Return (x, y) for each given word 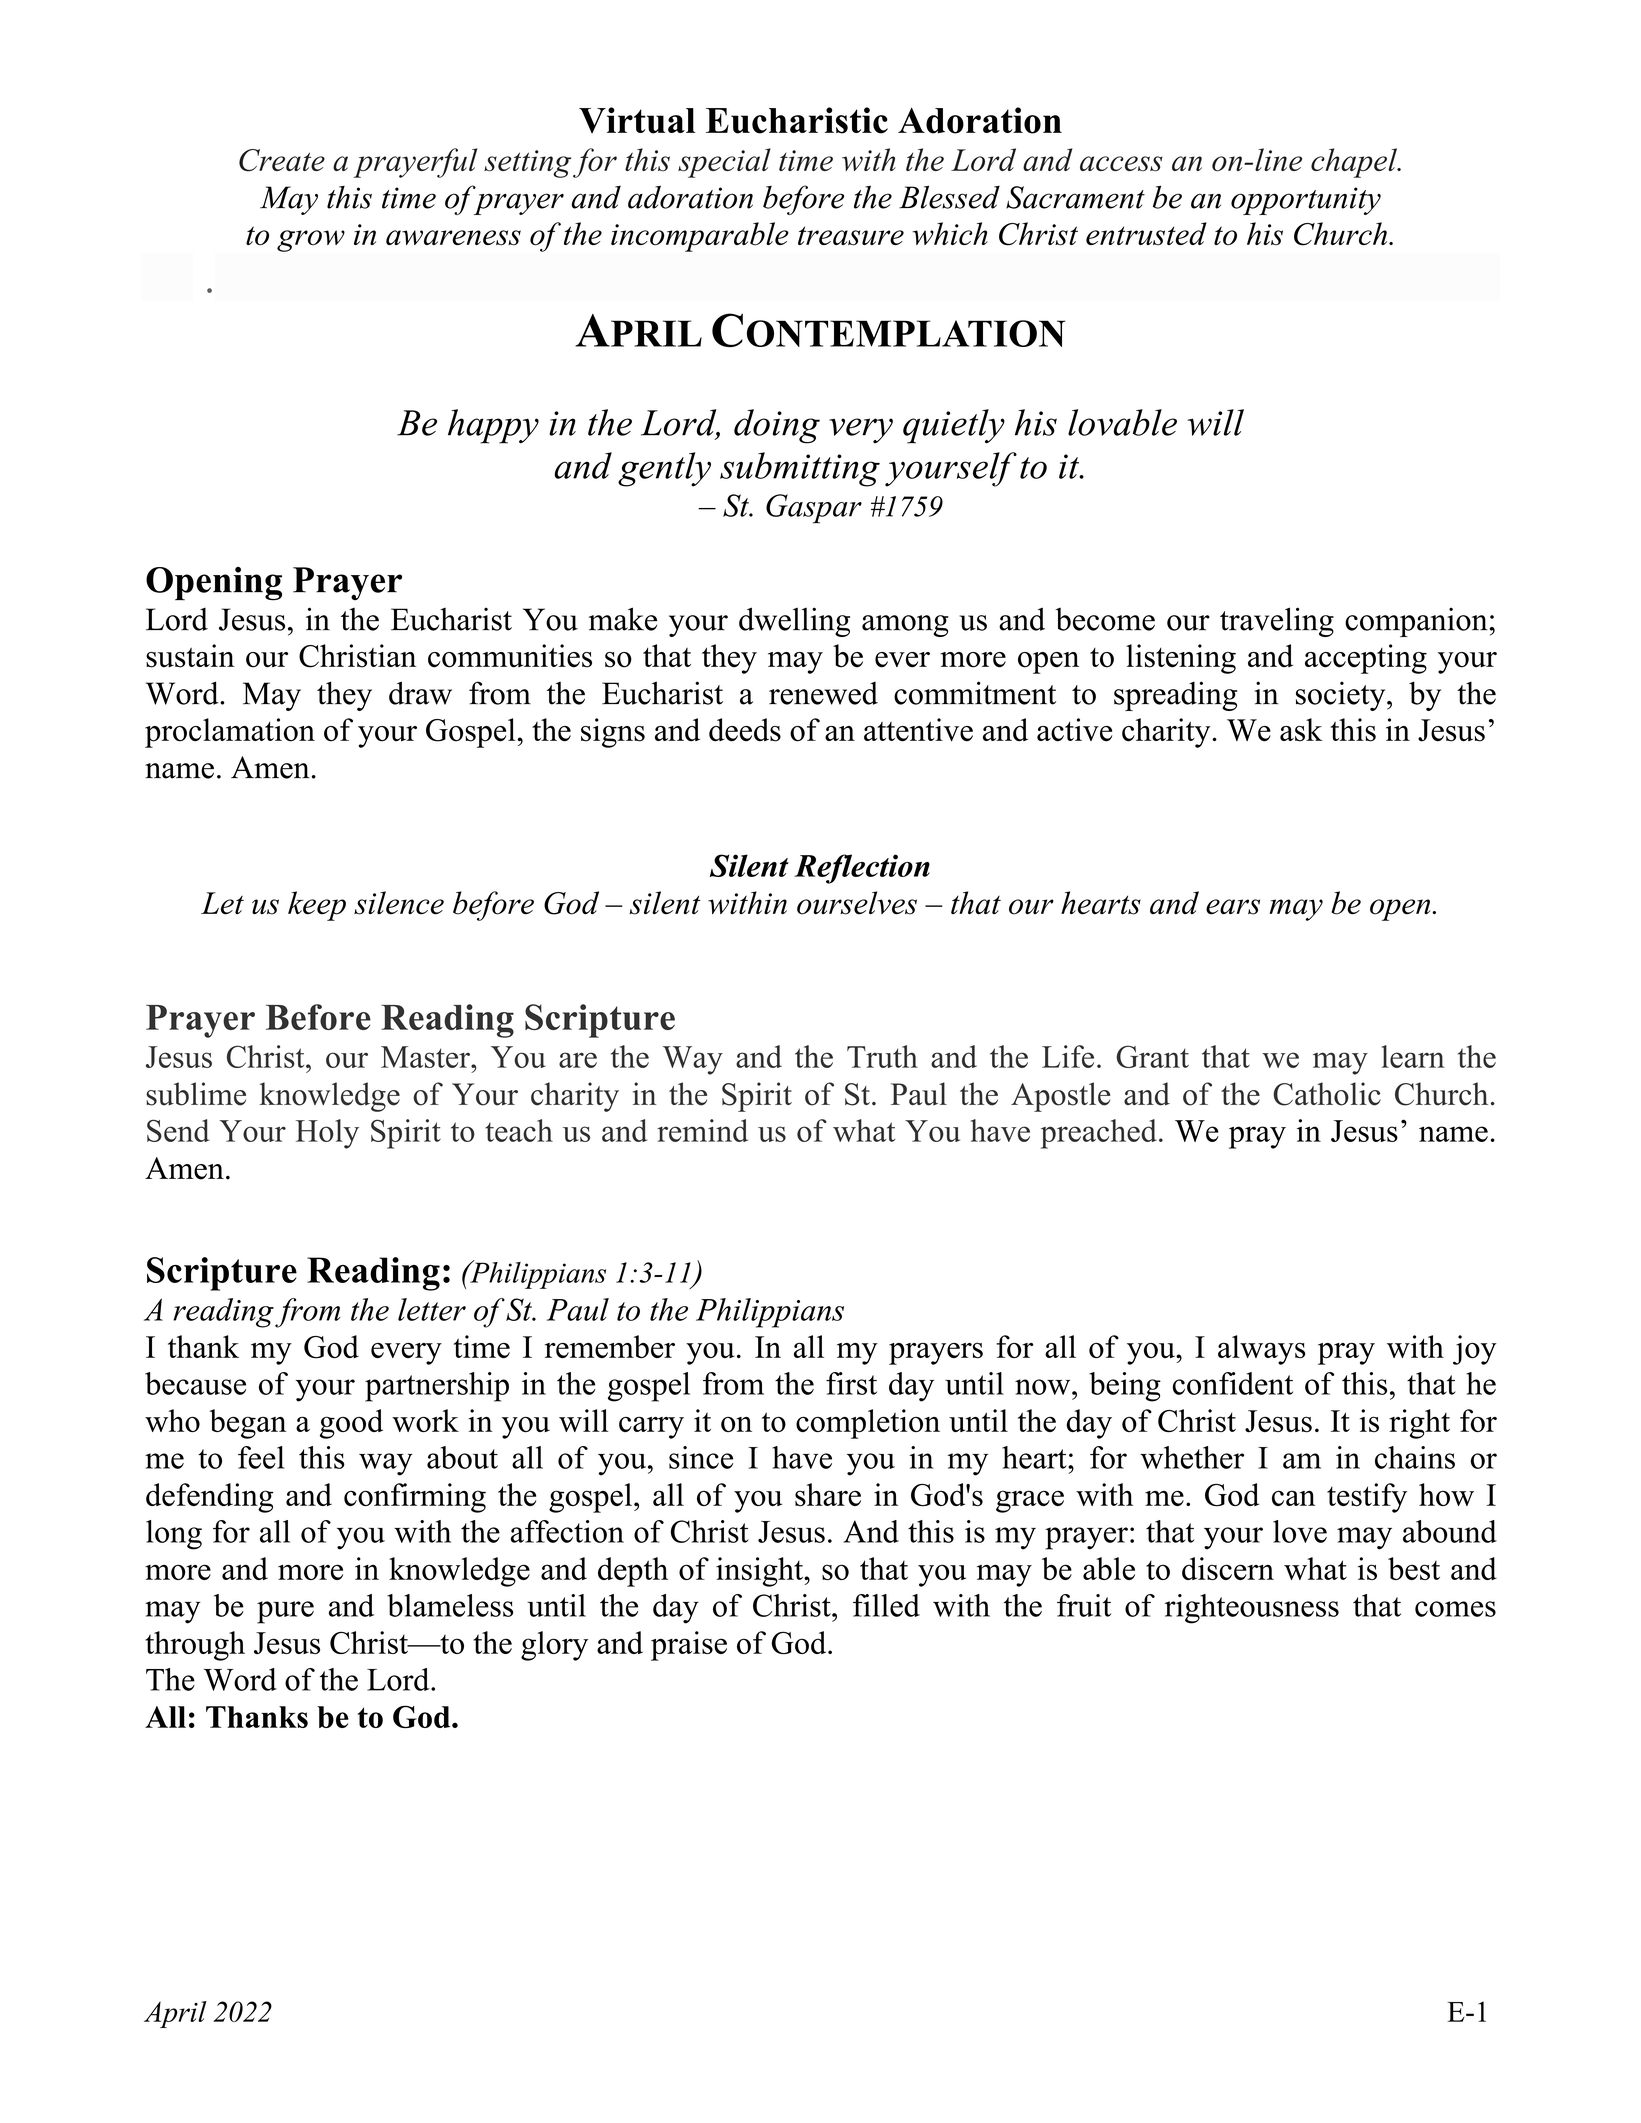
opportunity (1306, 201)
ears (1233, 907)
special (724, 163)
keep (317, 906)
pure (285, 1612)
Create (282, 160)
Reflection (862, 869)
